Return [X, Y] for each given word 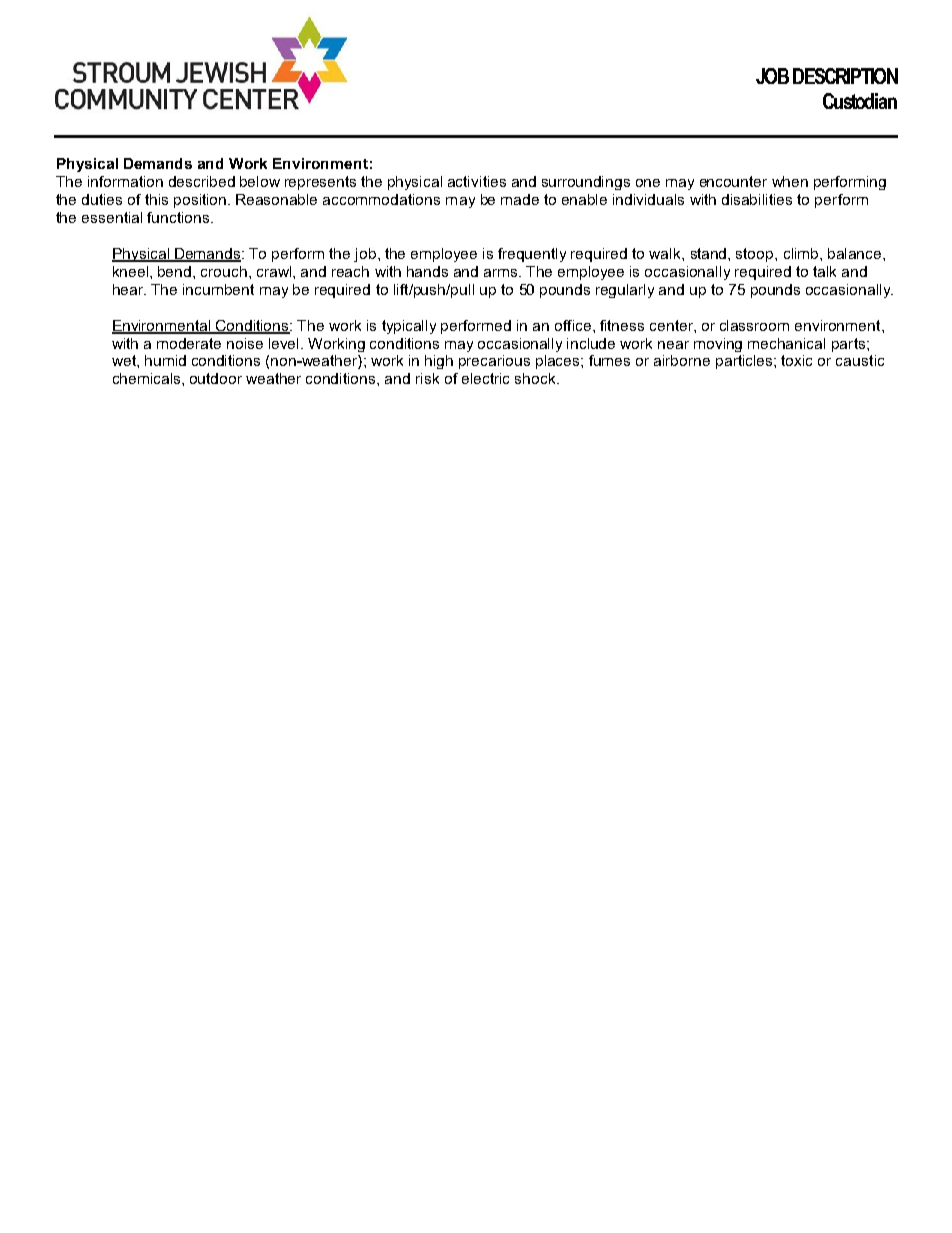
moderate [189, 343]
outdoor [216, 378]
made [520, 199]
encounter [733, 181]
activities [477, 181]
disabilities [757, 199]
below [260, 181]
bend [176, 271]
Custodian [860, 101]
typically [409, 327]
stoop [756, 255]
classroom [754, 325]
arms [502, 273]
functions [178, 217]
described [202, 181]
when [790, 181]
